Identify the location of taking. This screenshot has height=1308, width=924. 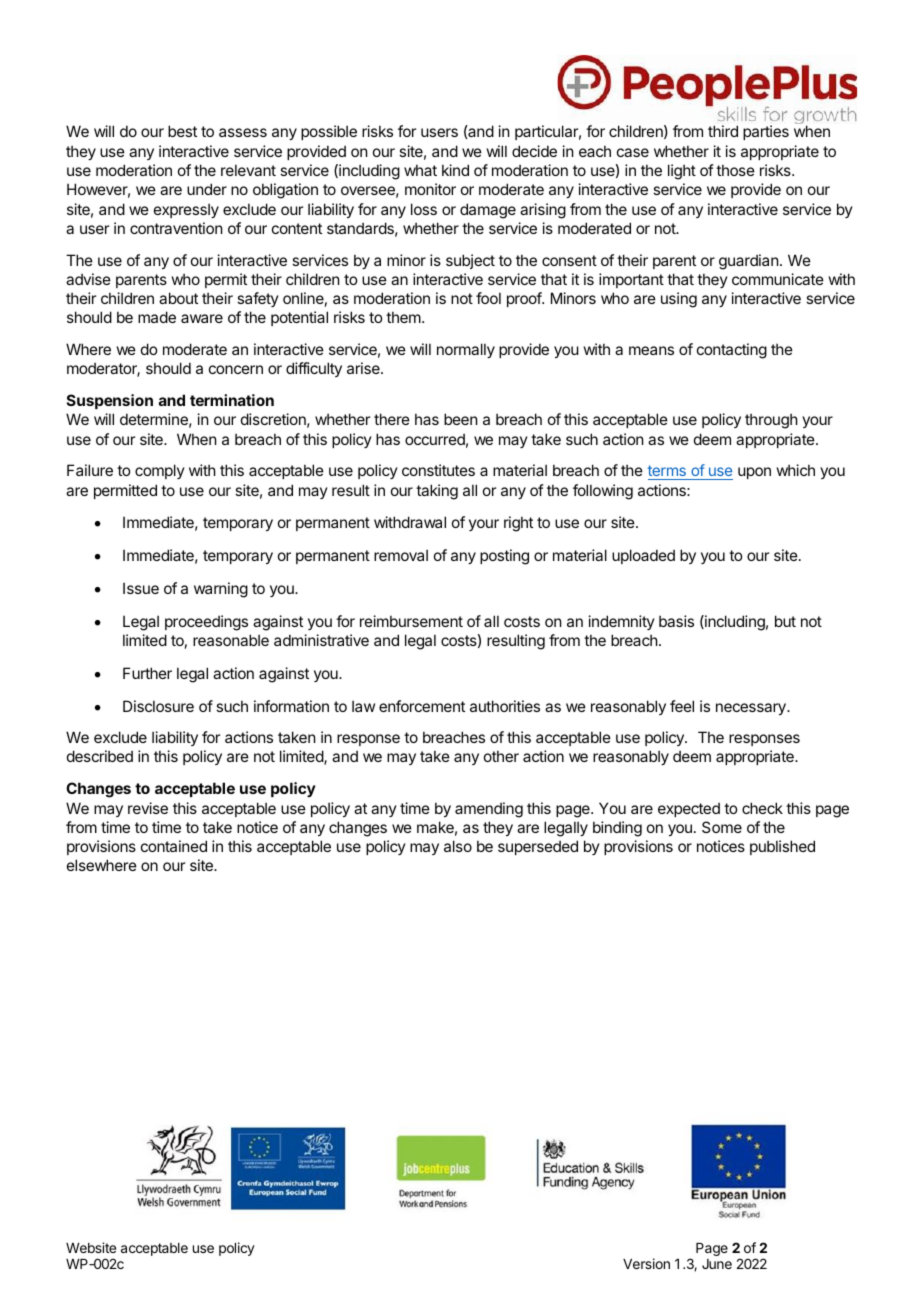
(437, 492).
